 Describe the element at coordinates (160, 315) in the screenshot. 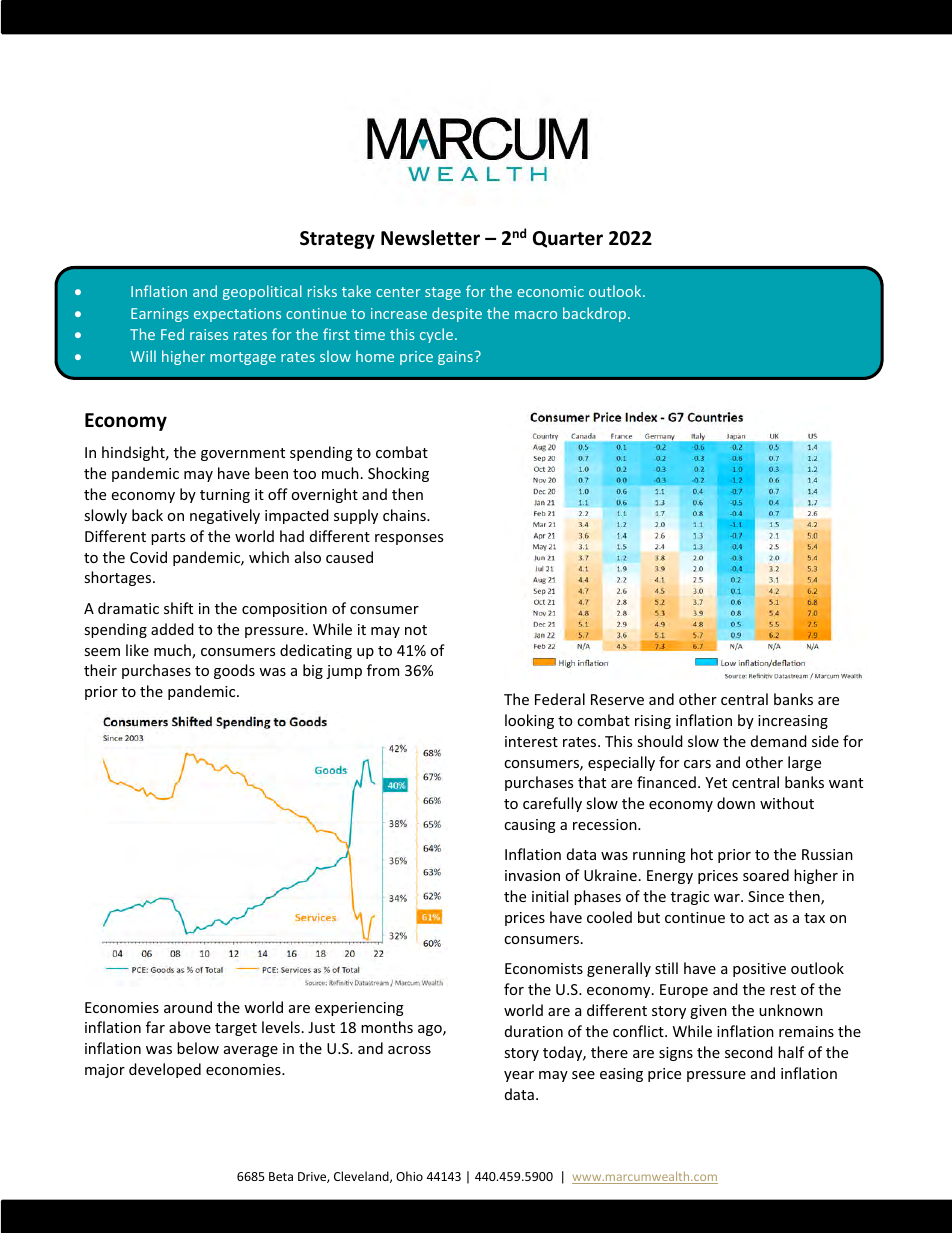

I see `Earnings` at that location.
